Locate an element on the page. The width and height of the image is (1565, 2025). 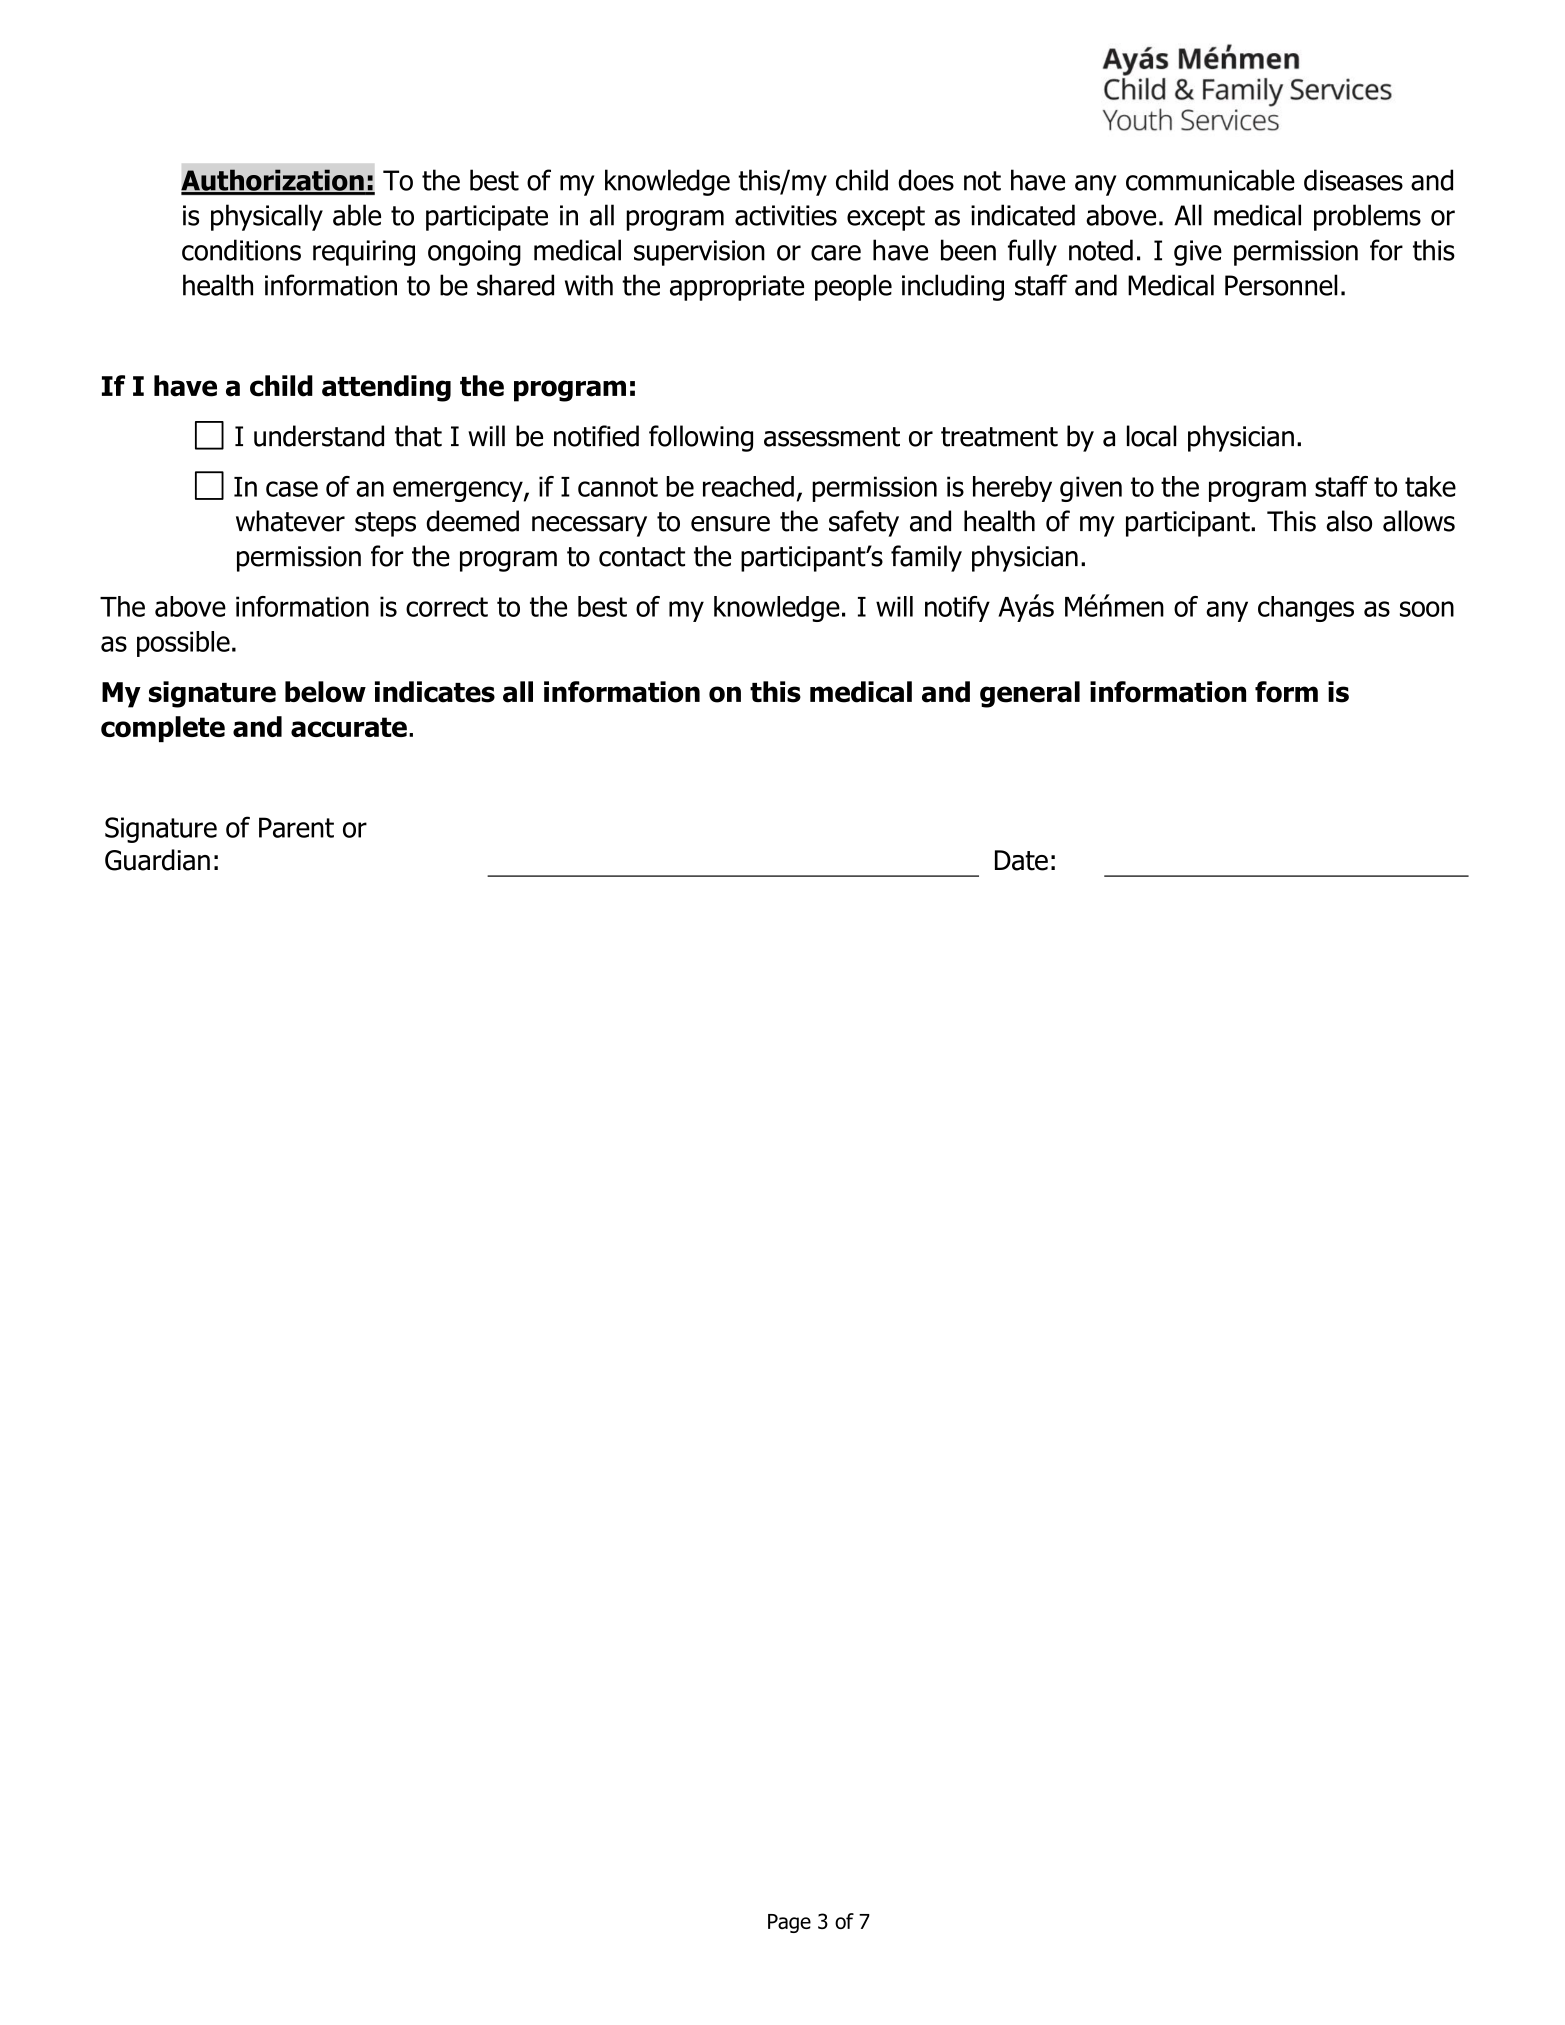
indicates is located at coordinates (435, 692).
